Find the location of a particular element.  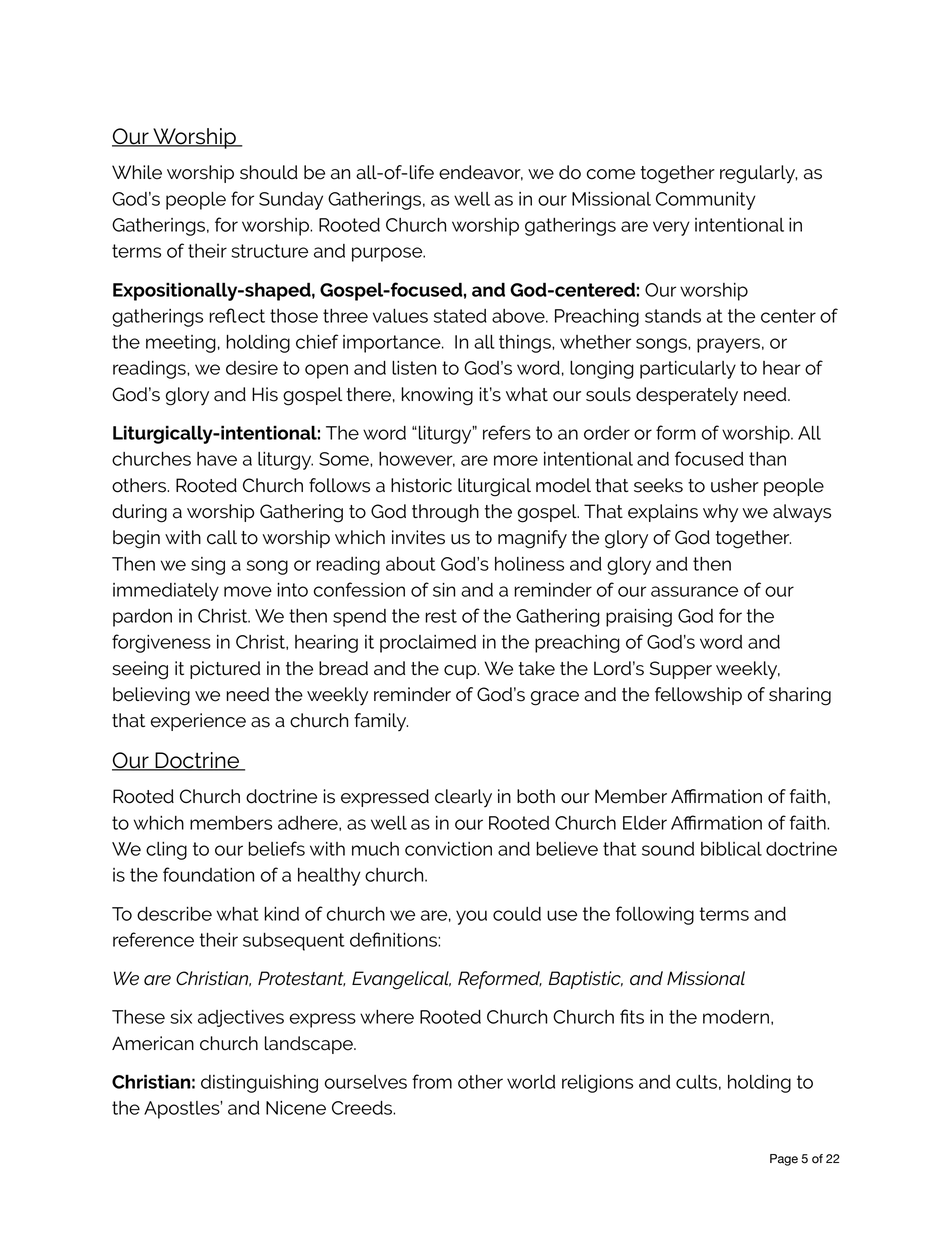

through is located at coordinates (445, 513).
